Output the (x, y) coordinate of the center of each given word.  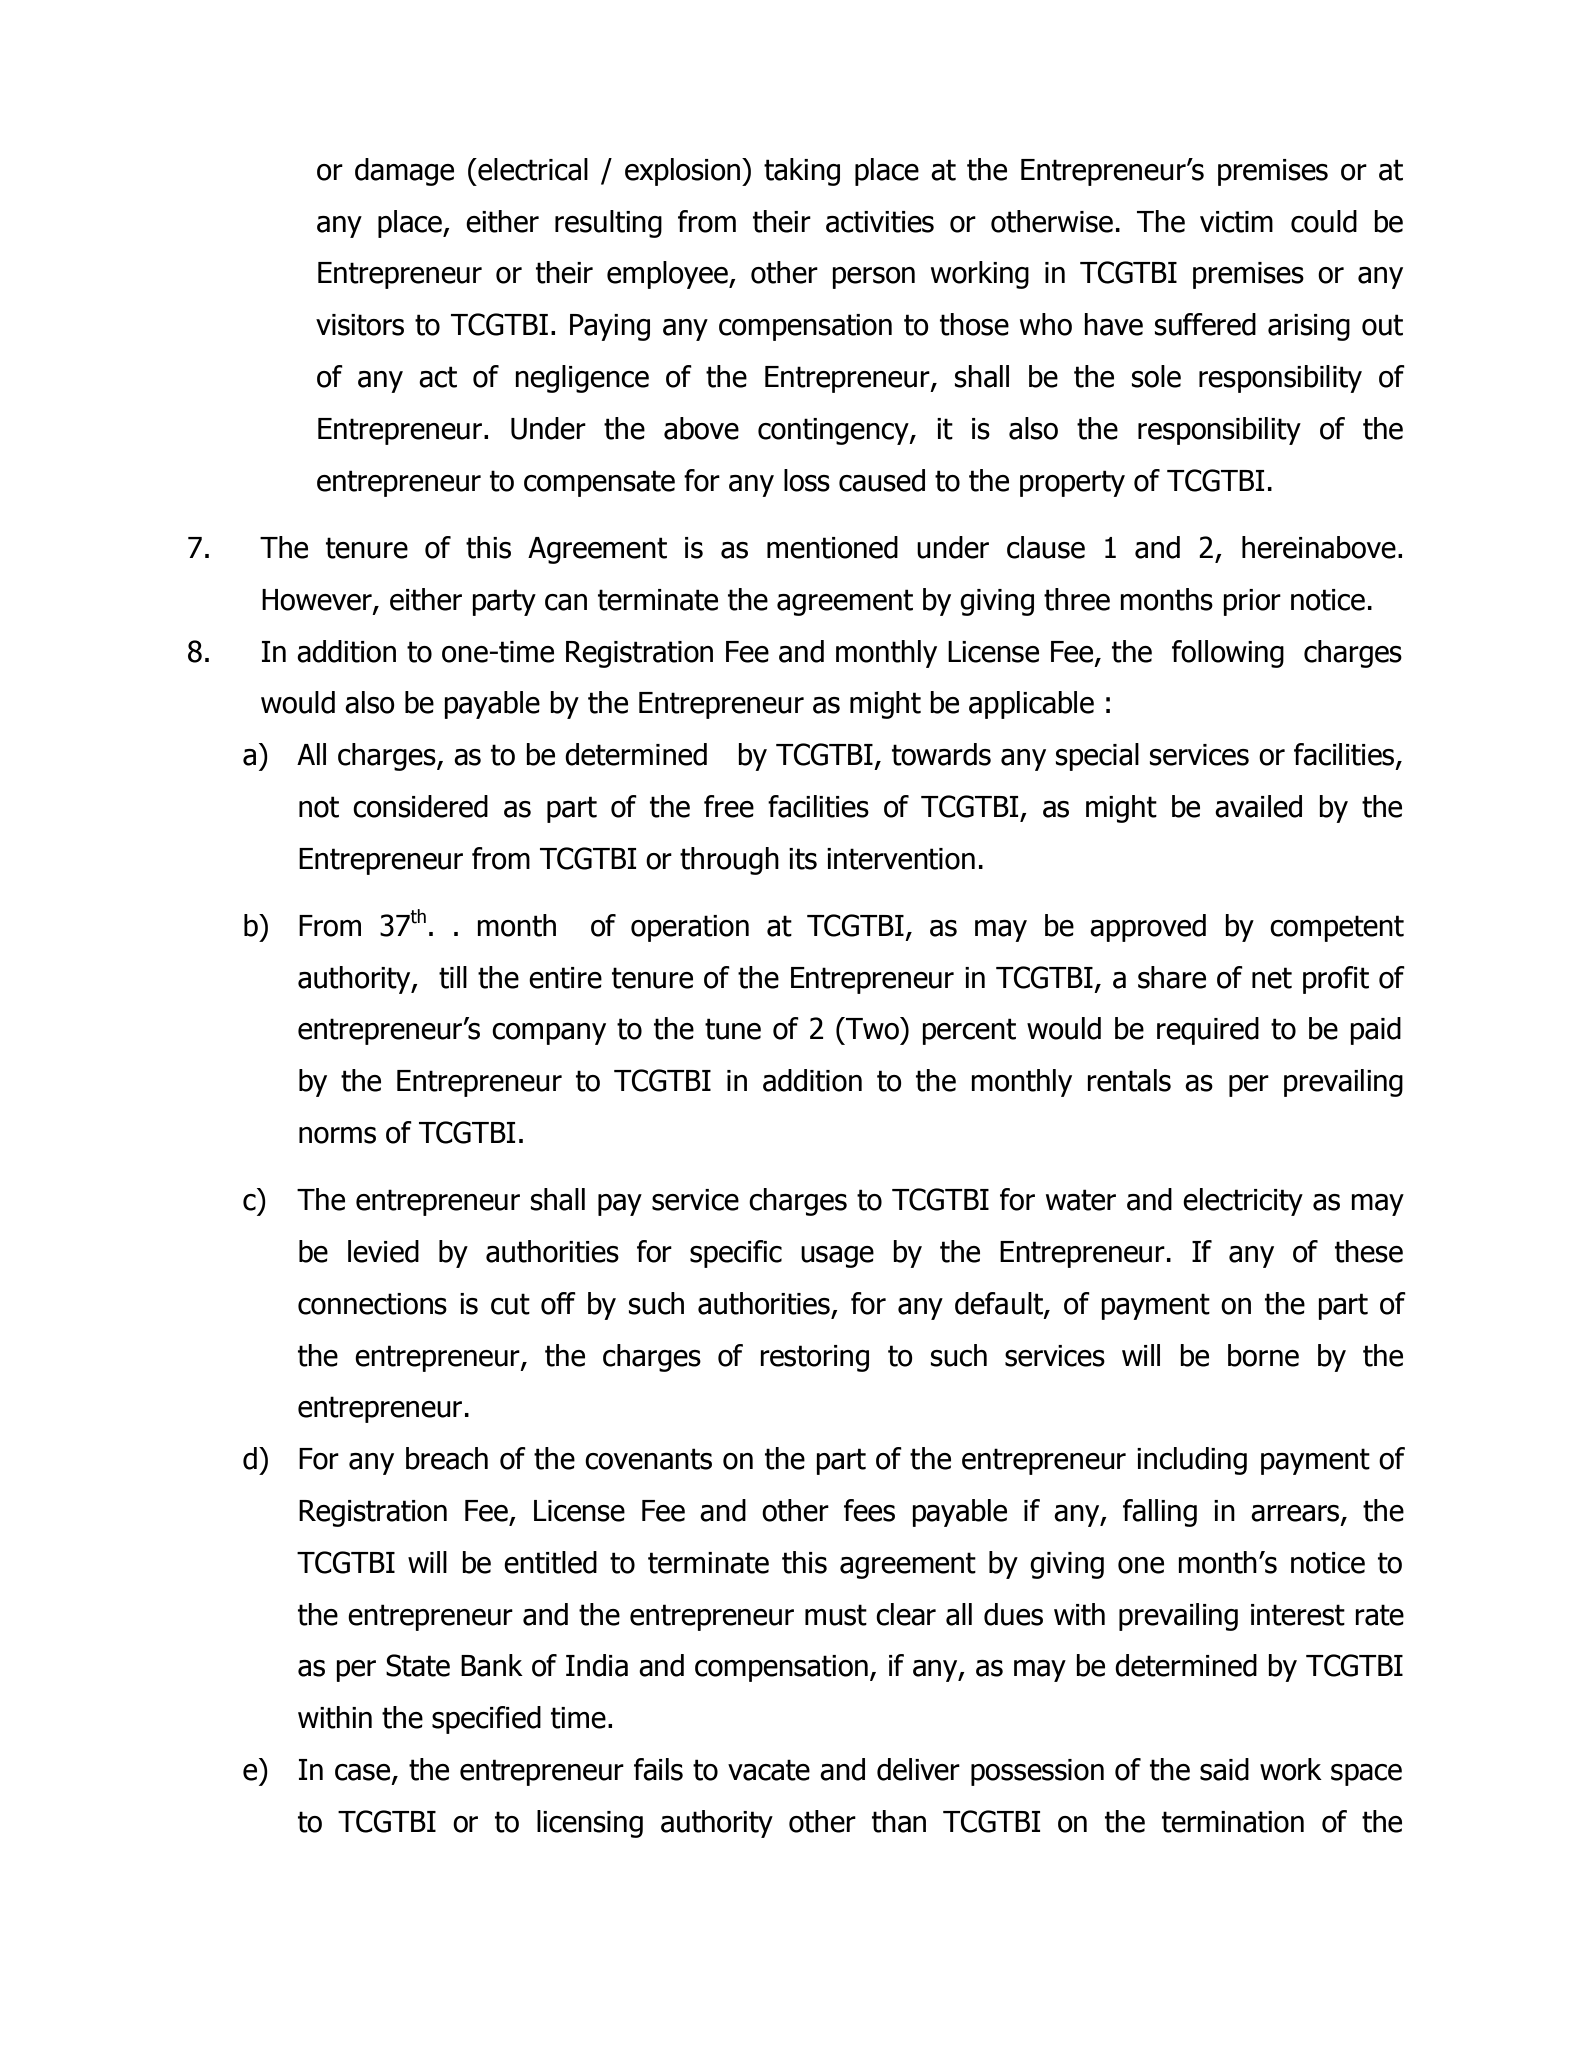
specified (486, 1720)
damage (404, 172)
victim (1236, 222)
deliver (918, 1769)
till (453, 977)
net (1272, 978)
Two (873, 1028)
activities (880, 222)
